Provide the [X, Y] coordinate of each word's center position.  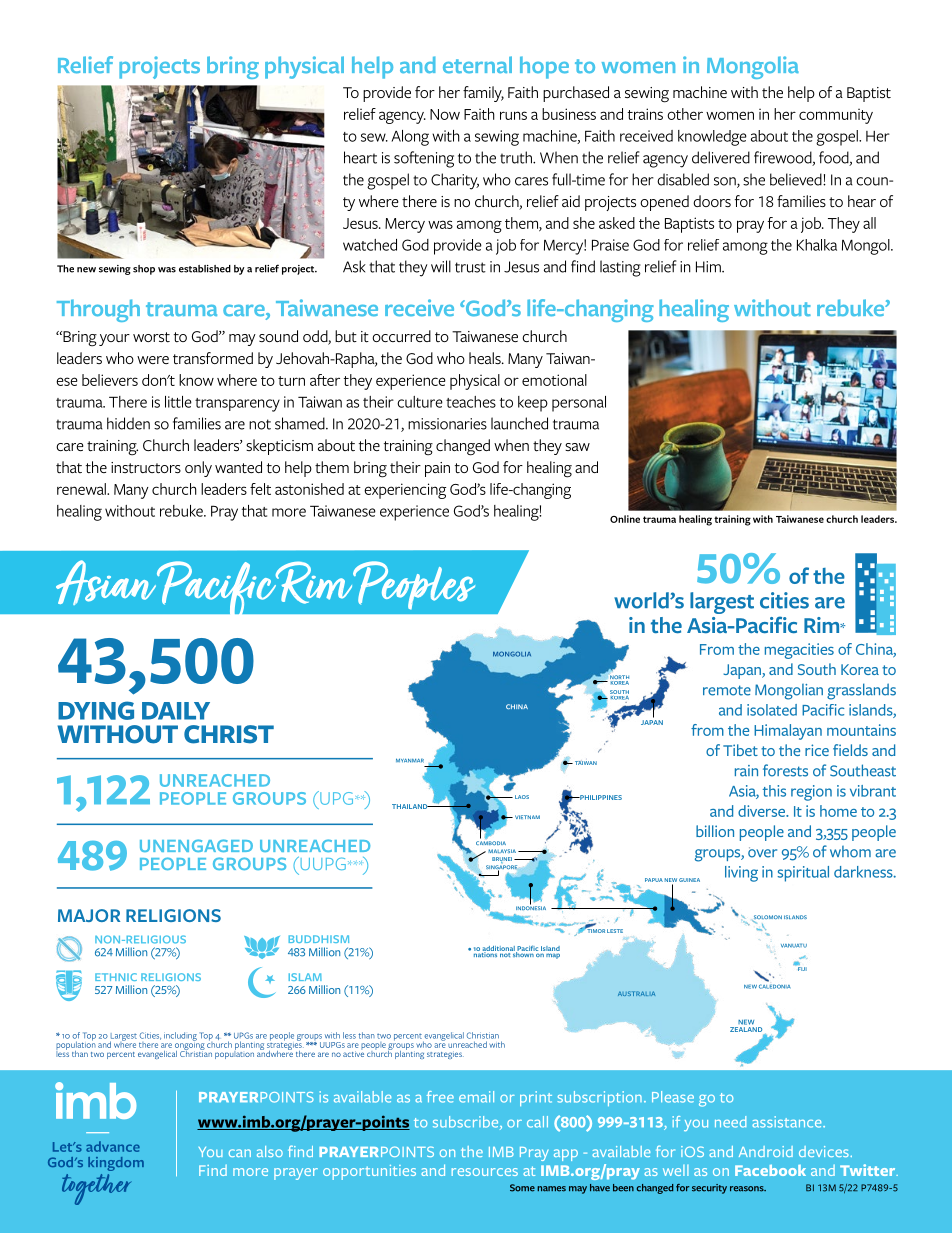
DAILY [176, 711]
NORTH [618, 677]
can [240, 1153]
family [483, 94]
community [836, 116]
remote [727, 690]
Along [410, 138]
